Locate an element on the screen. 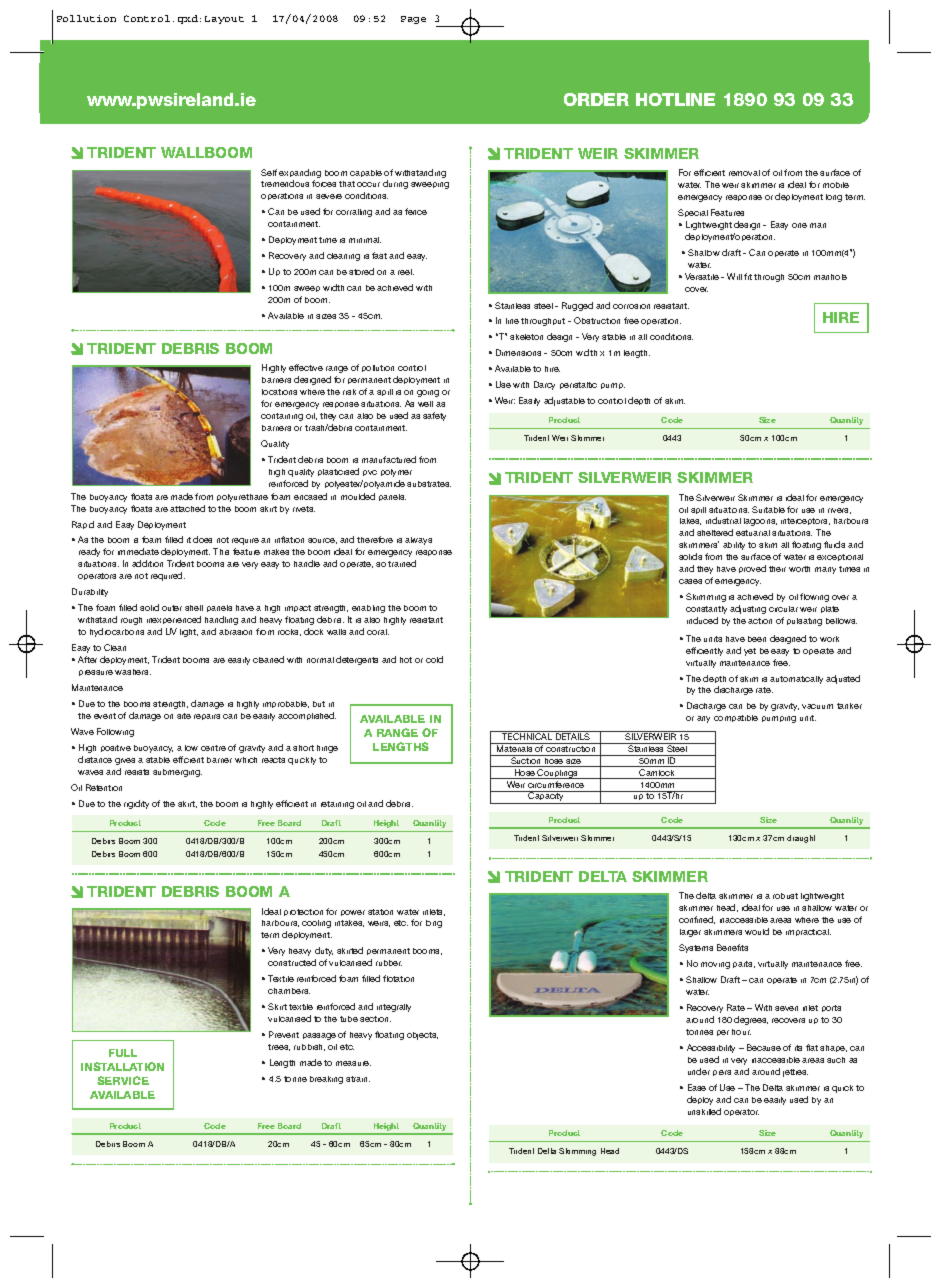 This screenshot has width=941, height=1288. Self is located at coordinates (269, 172).
